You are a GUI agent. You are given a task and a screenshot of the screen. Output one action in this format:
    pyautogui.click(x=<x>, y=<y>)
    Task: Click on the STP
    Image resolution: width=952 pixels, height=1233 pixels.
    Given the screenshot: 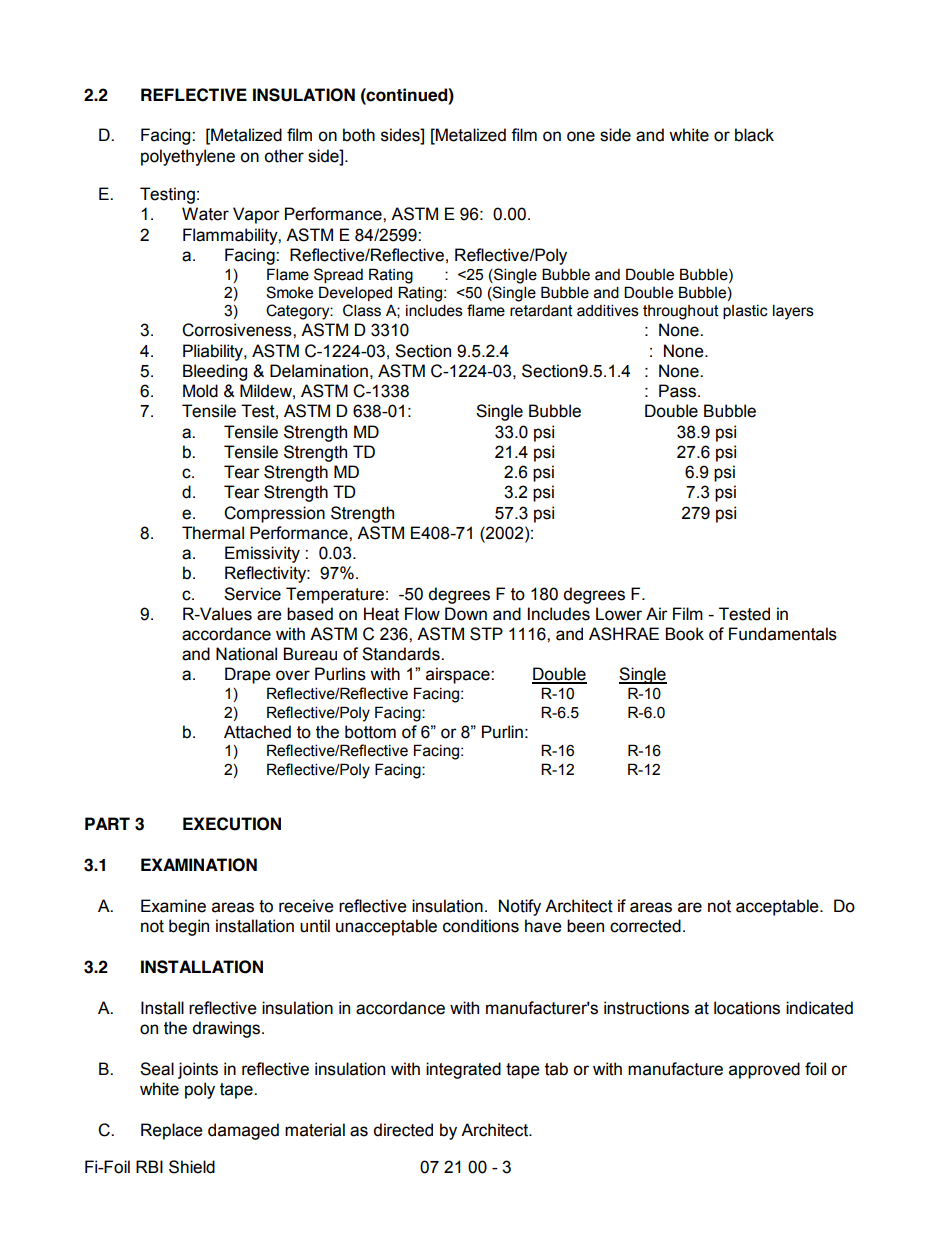 What is the action you would take?
    pyautogui.click(x=486, y=634)
